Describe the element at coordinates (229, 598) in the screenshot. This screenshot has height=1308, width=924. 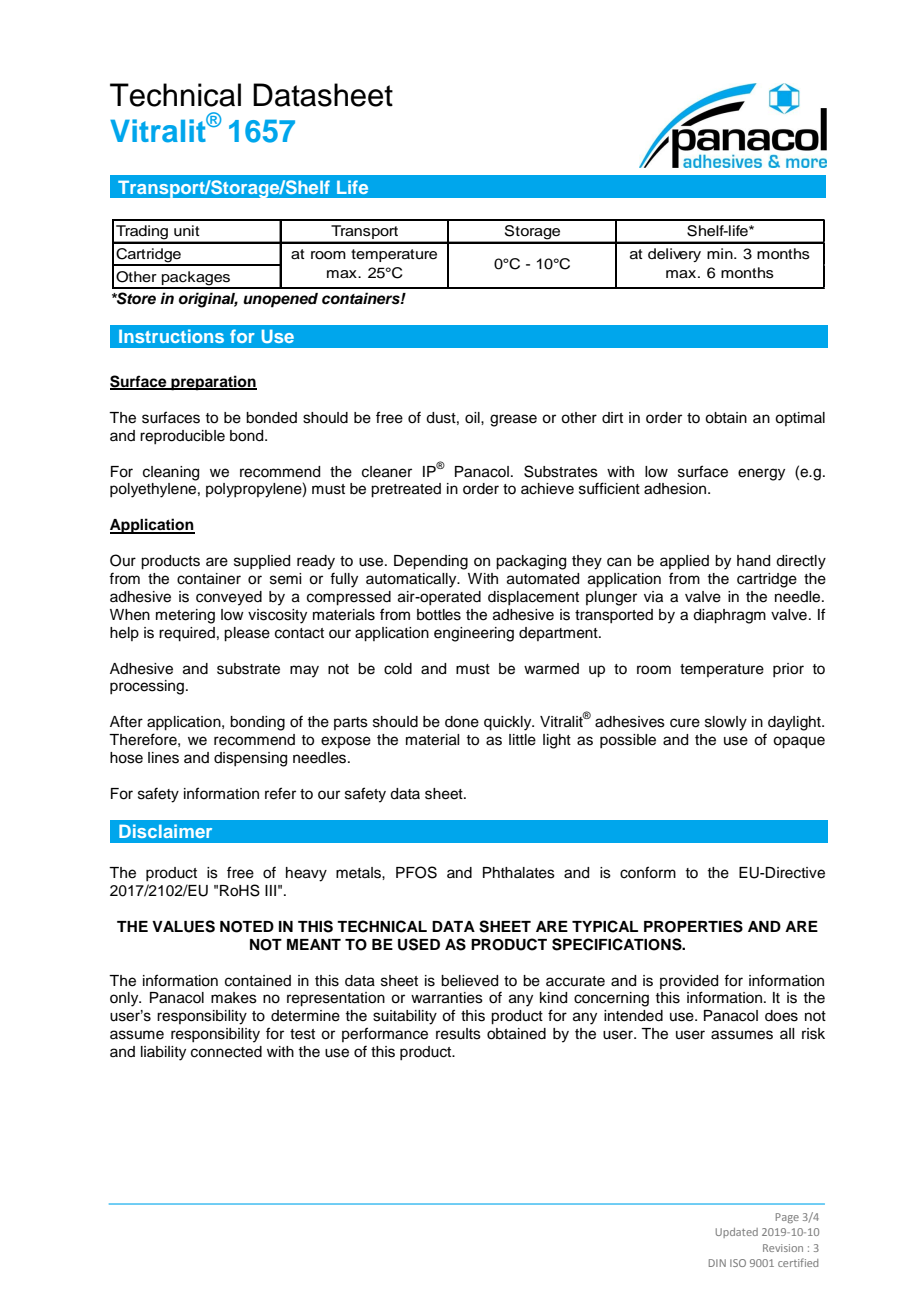
I see `conveyed` at that location.
